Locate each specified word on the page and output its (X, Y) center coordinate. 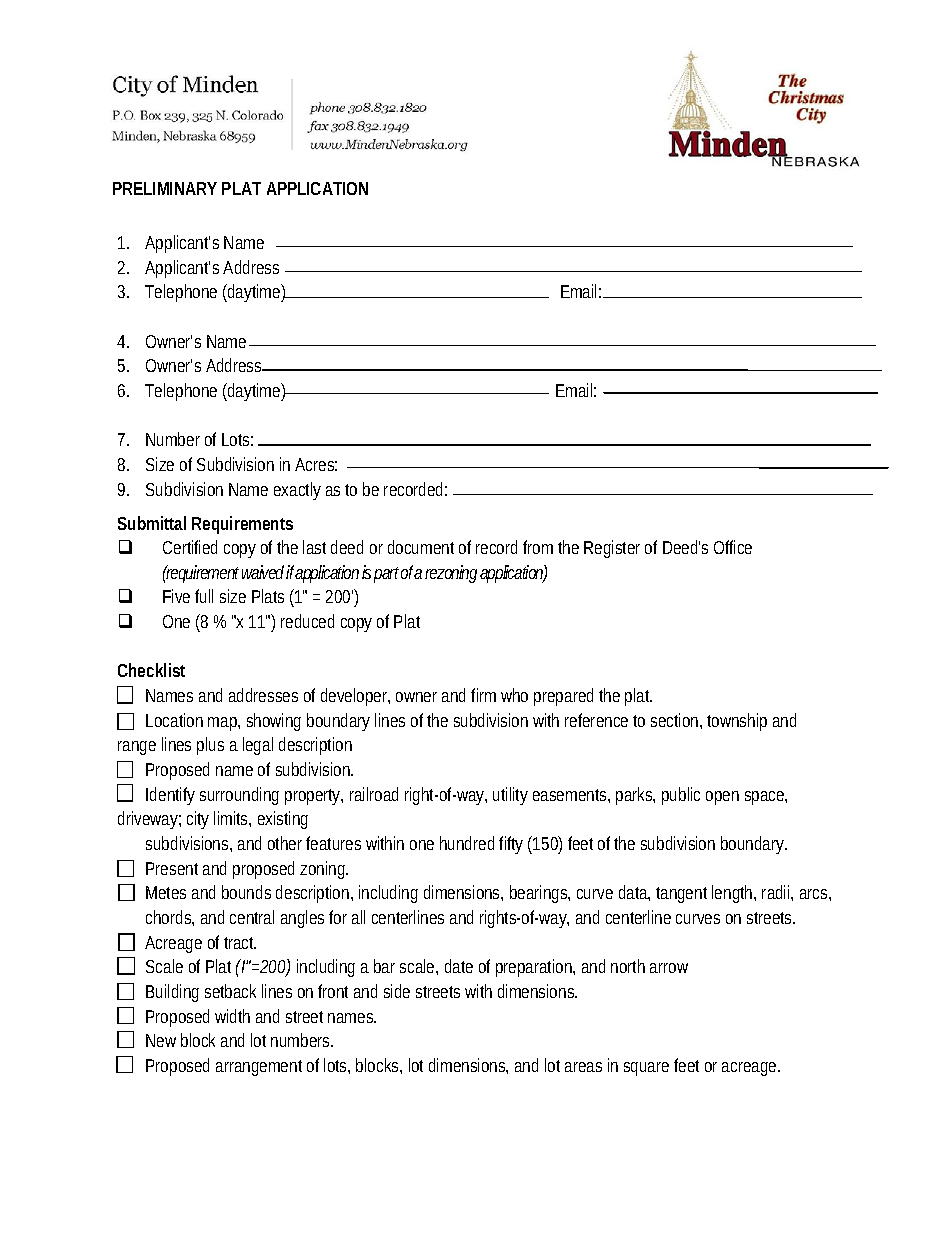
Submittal (152, 523)
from (538, 547)
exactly (297, 491)
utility (510, 796)
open (722, 798)
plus (210, 746)
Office (733, 547)
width (232, 1016)
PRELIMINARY (165, 188)
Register (612, 549)
